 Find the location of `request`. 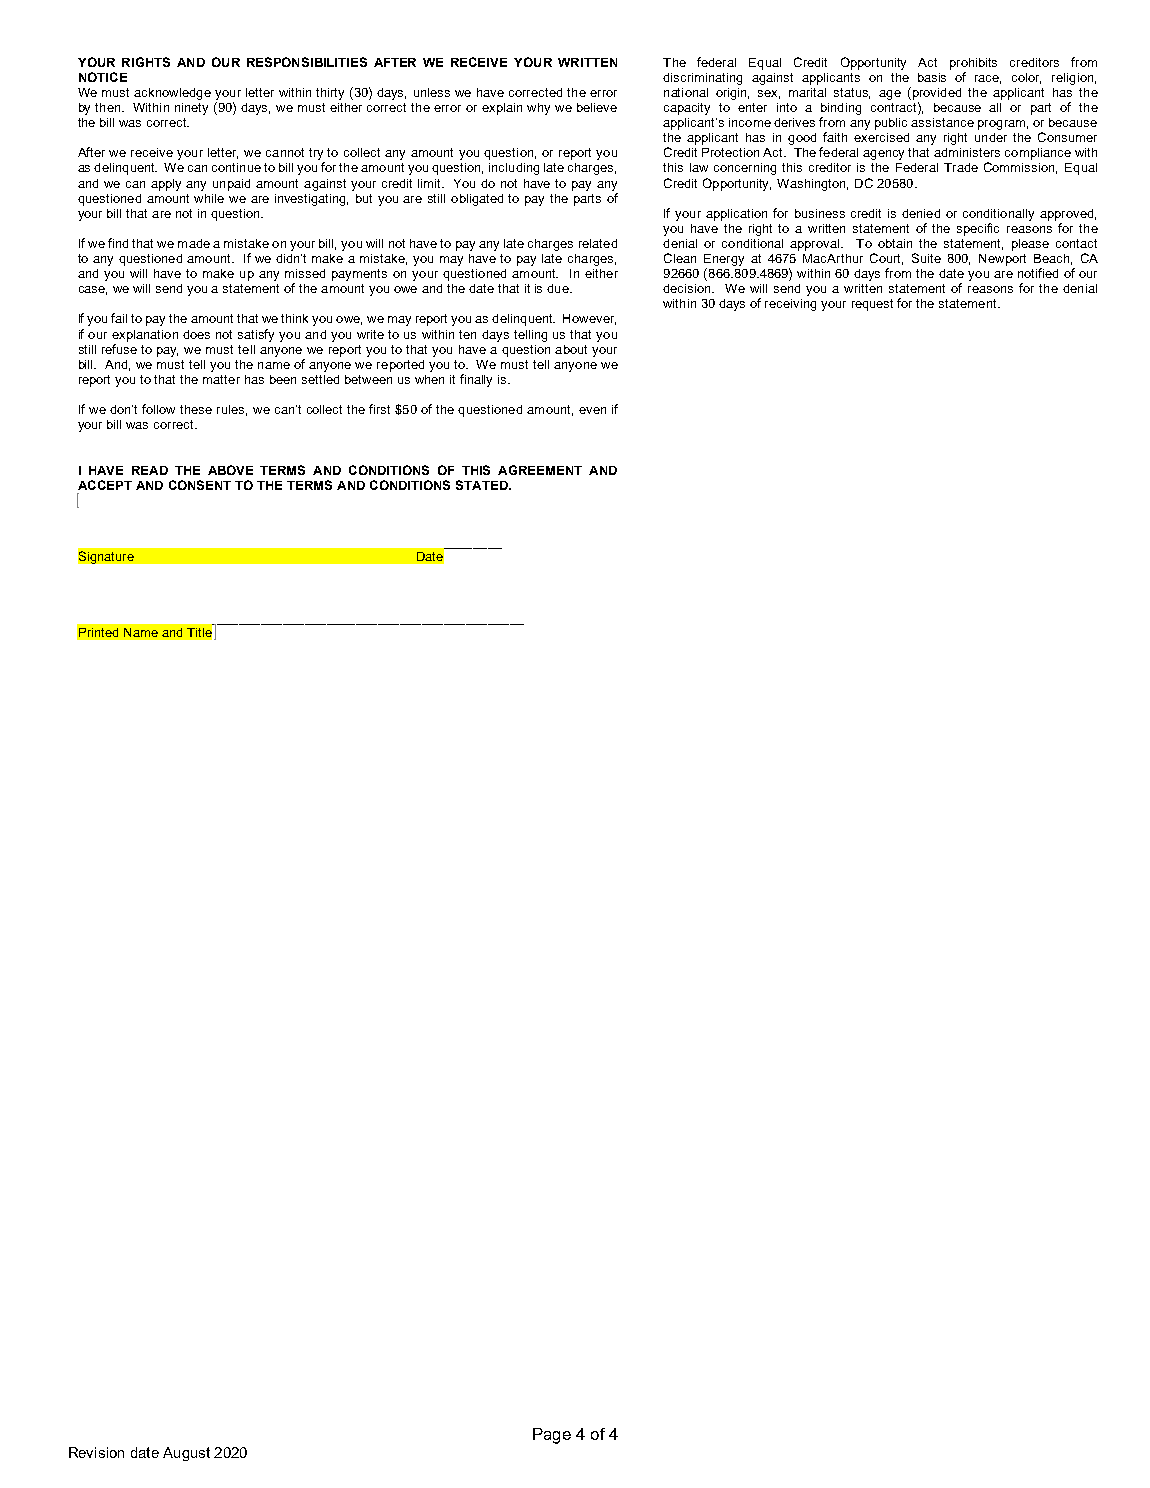

request is located at coordinates (872, 305).
